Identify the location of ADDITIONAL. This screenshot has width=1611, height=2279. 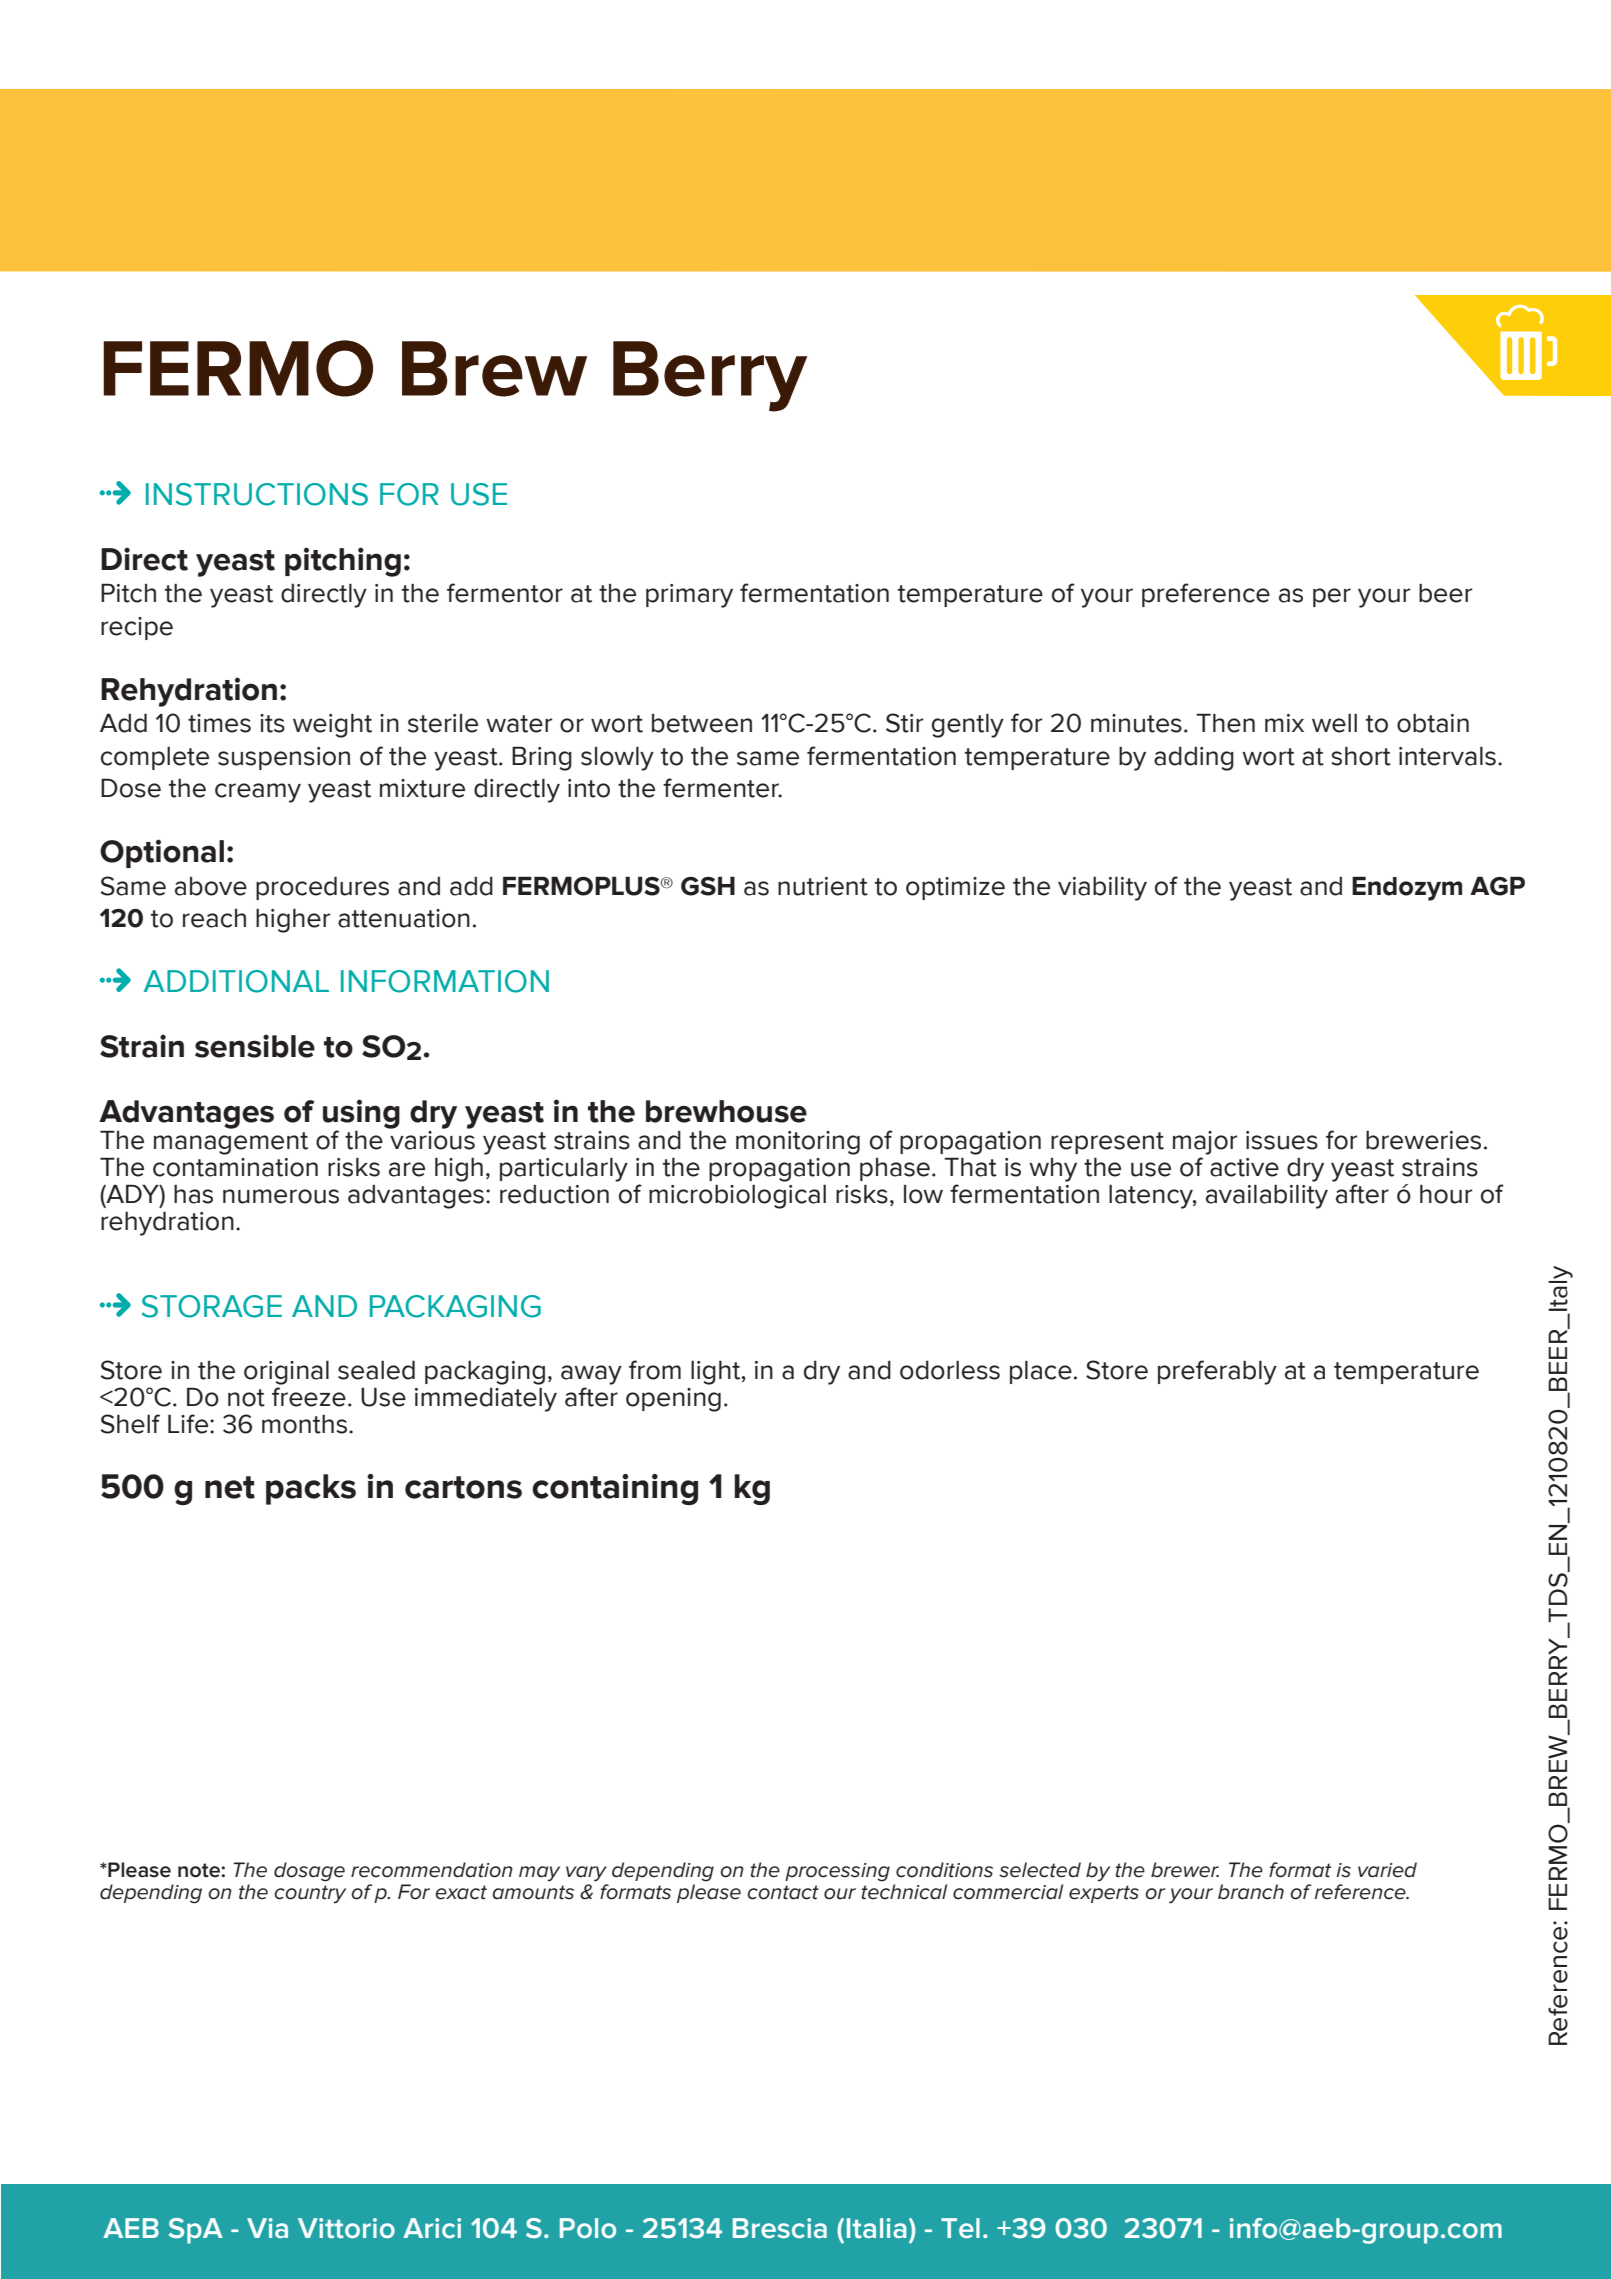
(236, 981).
